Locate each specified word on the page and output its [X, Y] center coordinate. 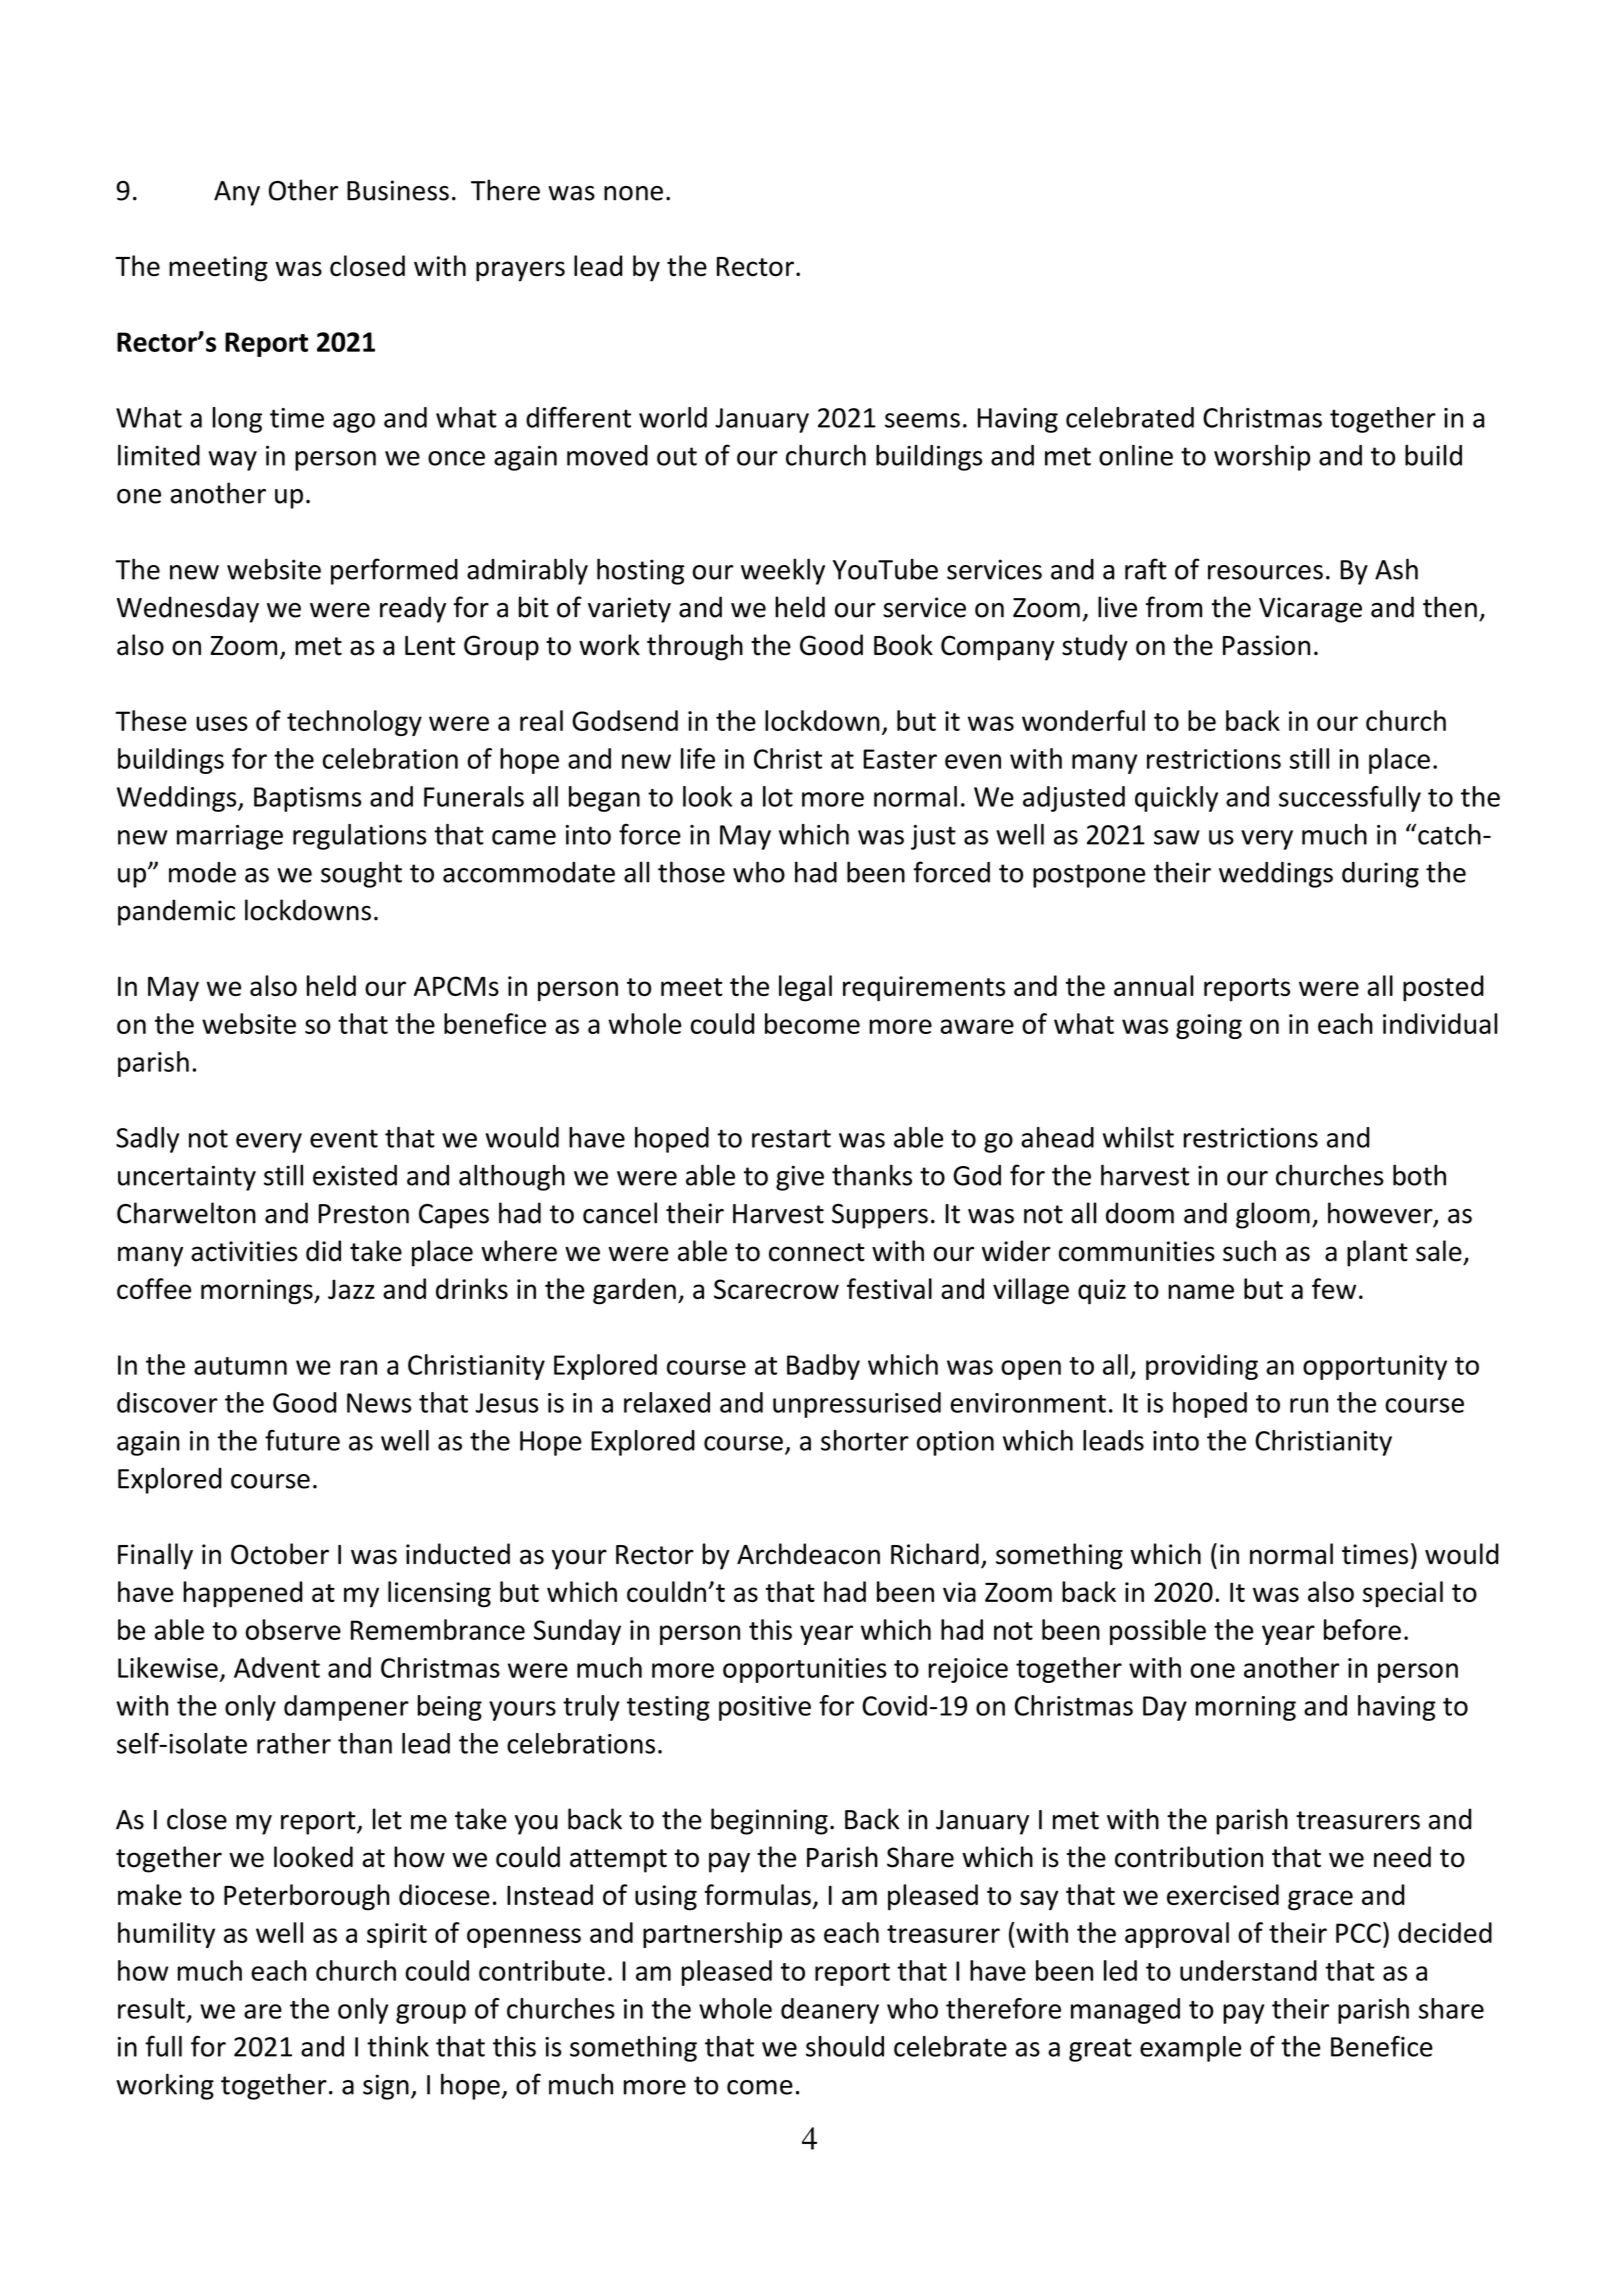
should [845, 2046]
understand [1248, 1970]
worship [1262, 457]
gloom [1273, 1215]
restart [791, 1138]
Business [398, 190]
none [633, 193]
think [398, 2046]
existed [355, 1175]
